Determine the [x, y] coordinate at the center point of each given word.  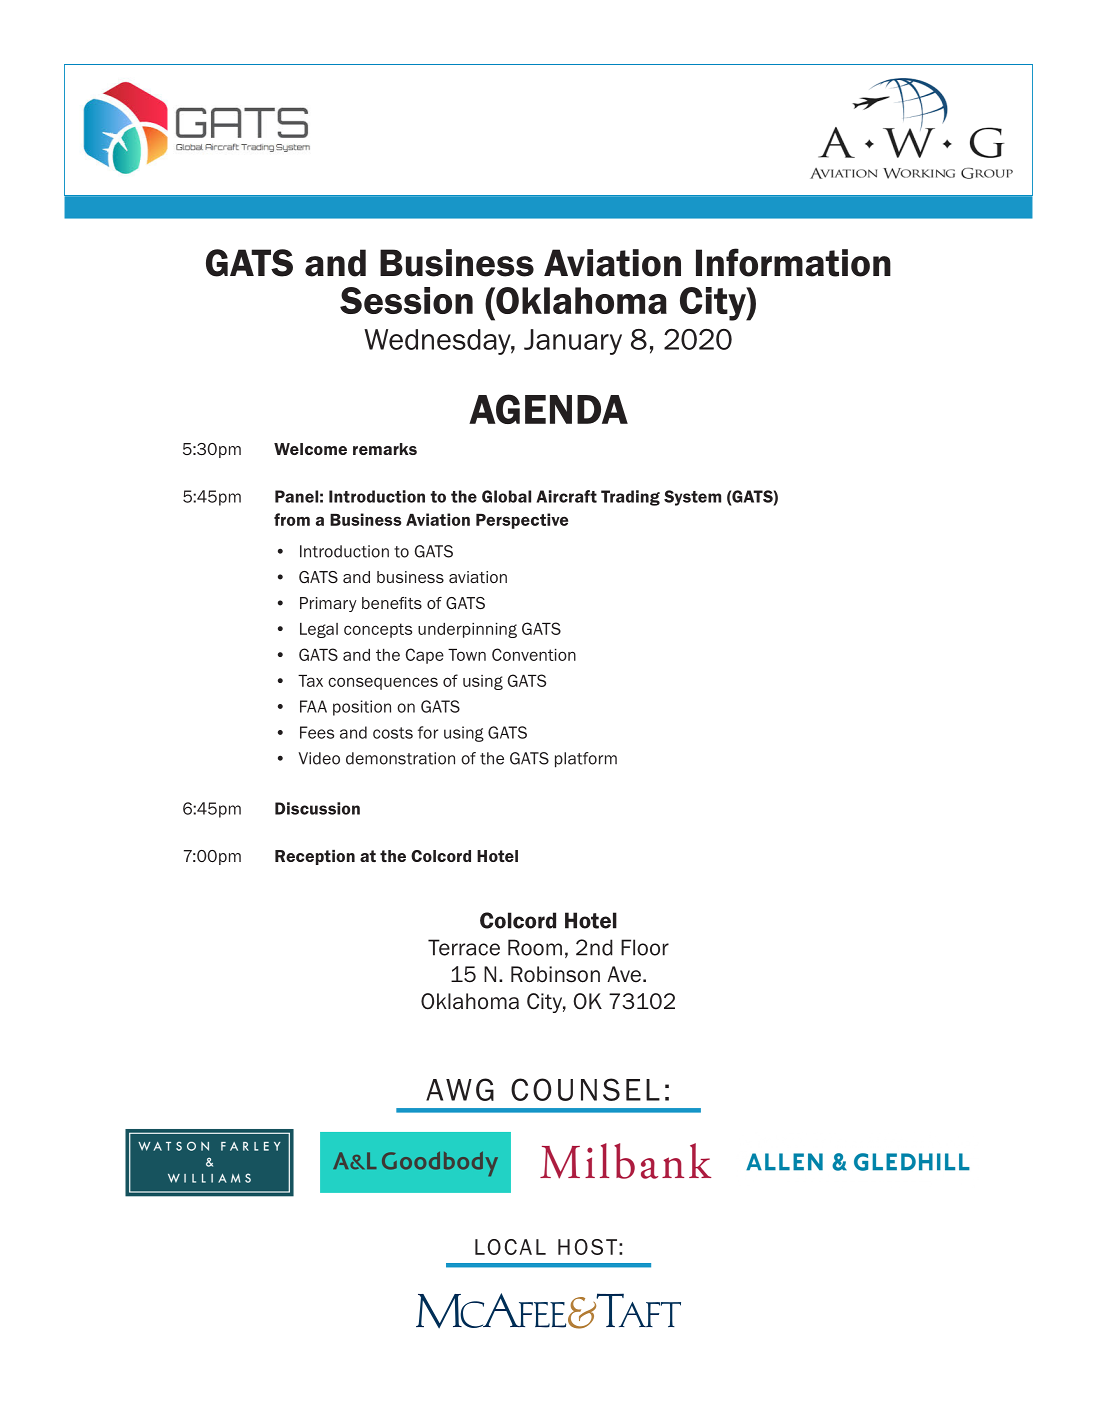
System [692, 498]
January [573, 342]
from [292, 519]
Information [793, 262]
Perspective [522, 521]
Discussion [317, 808]
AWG [460, 1089]
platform [586, 760]
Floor [645, 947]
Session [406, 300]
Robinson [555, 974]
